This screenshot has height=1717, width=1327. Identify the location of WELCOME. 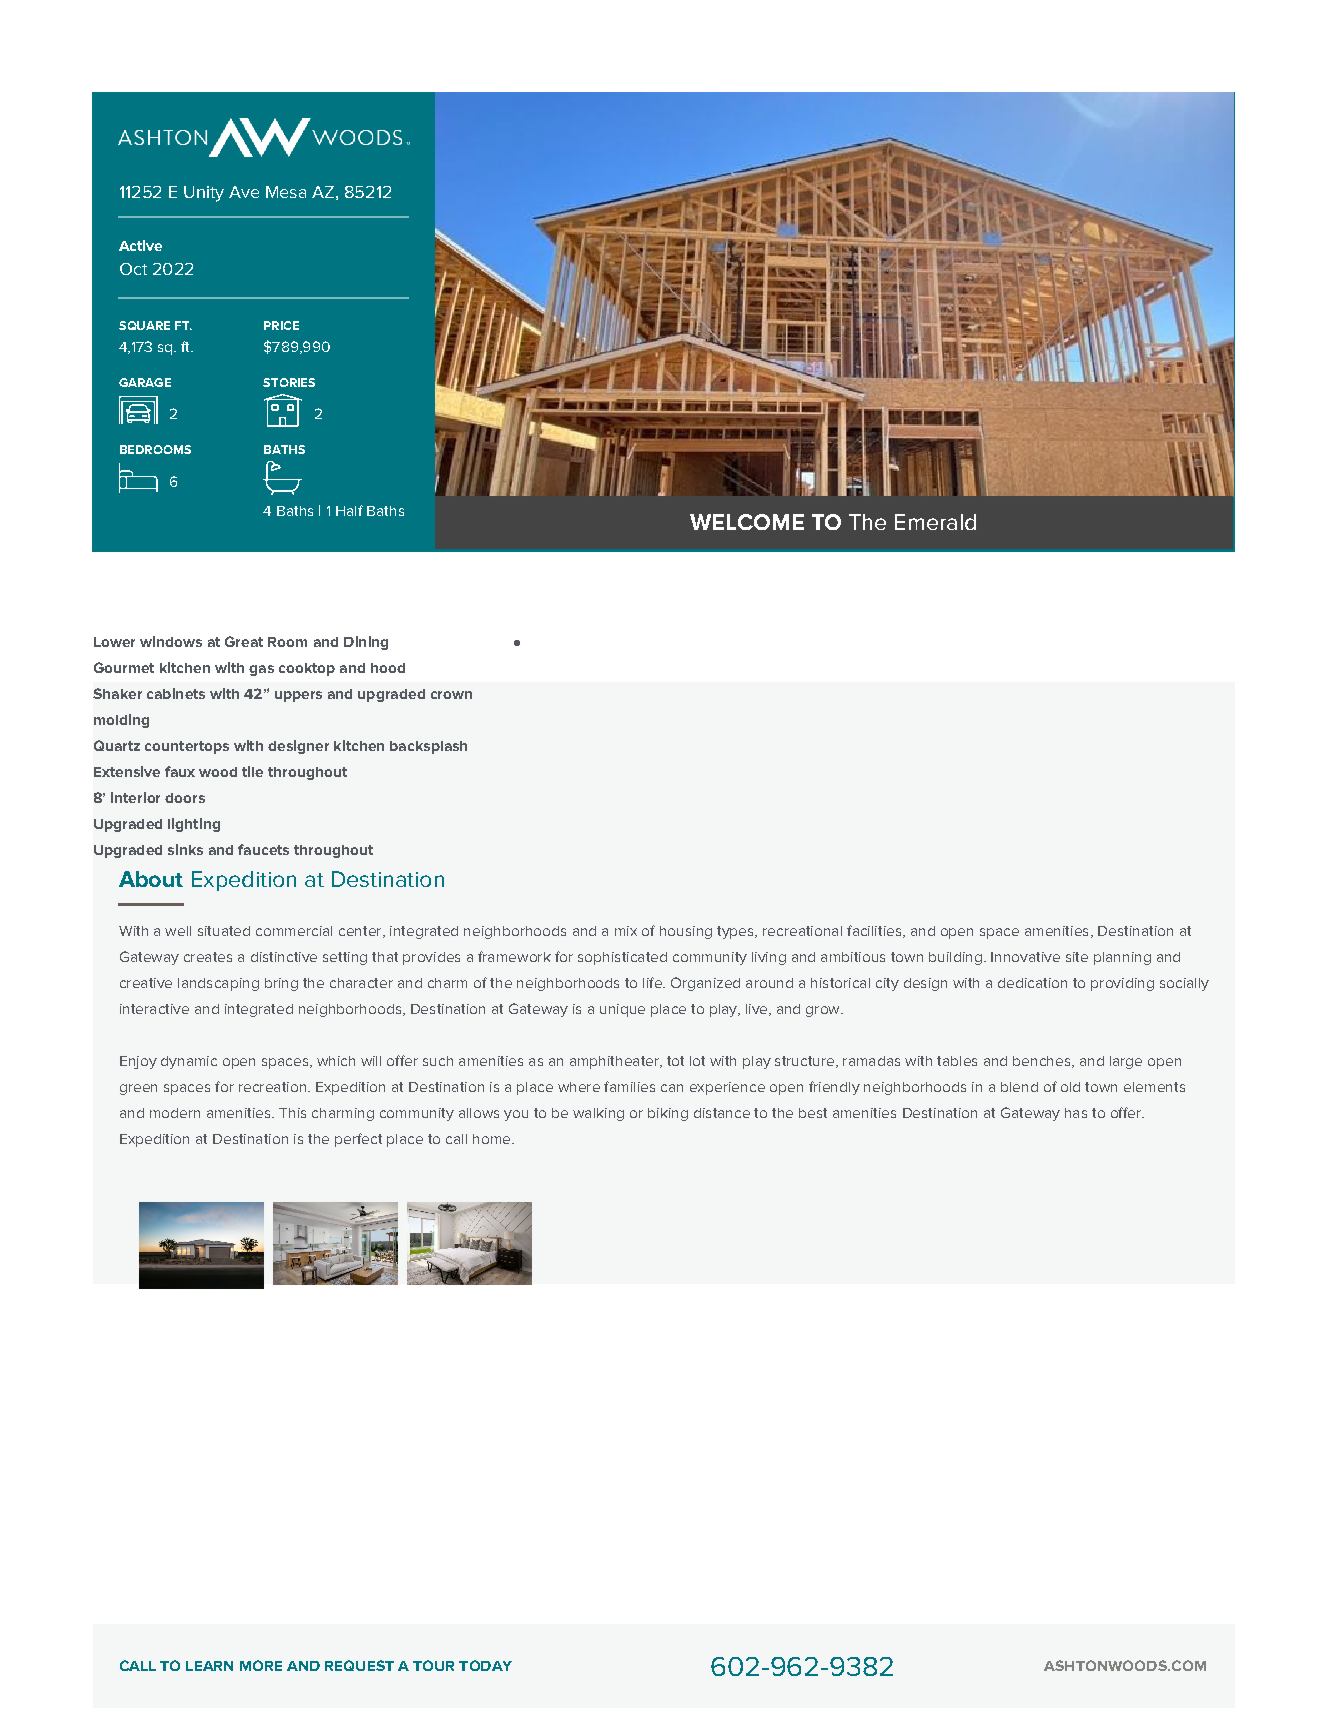
(747, 522).
